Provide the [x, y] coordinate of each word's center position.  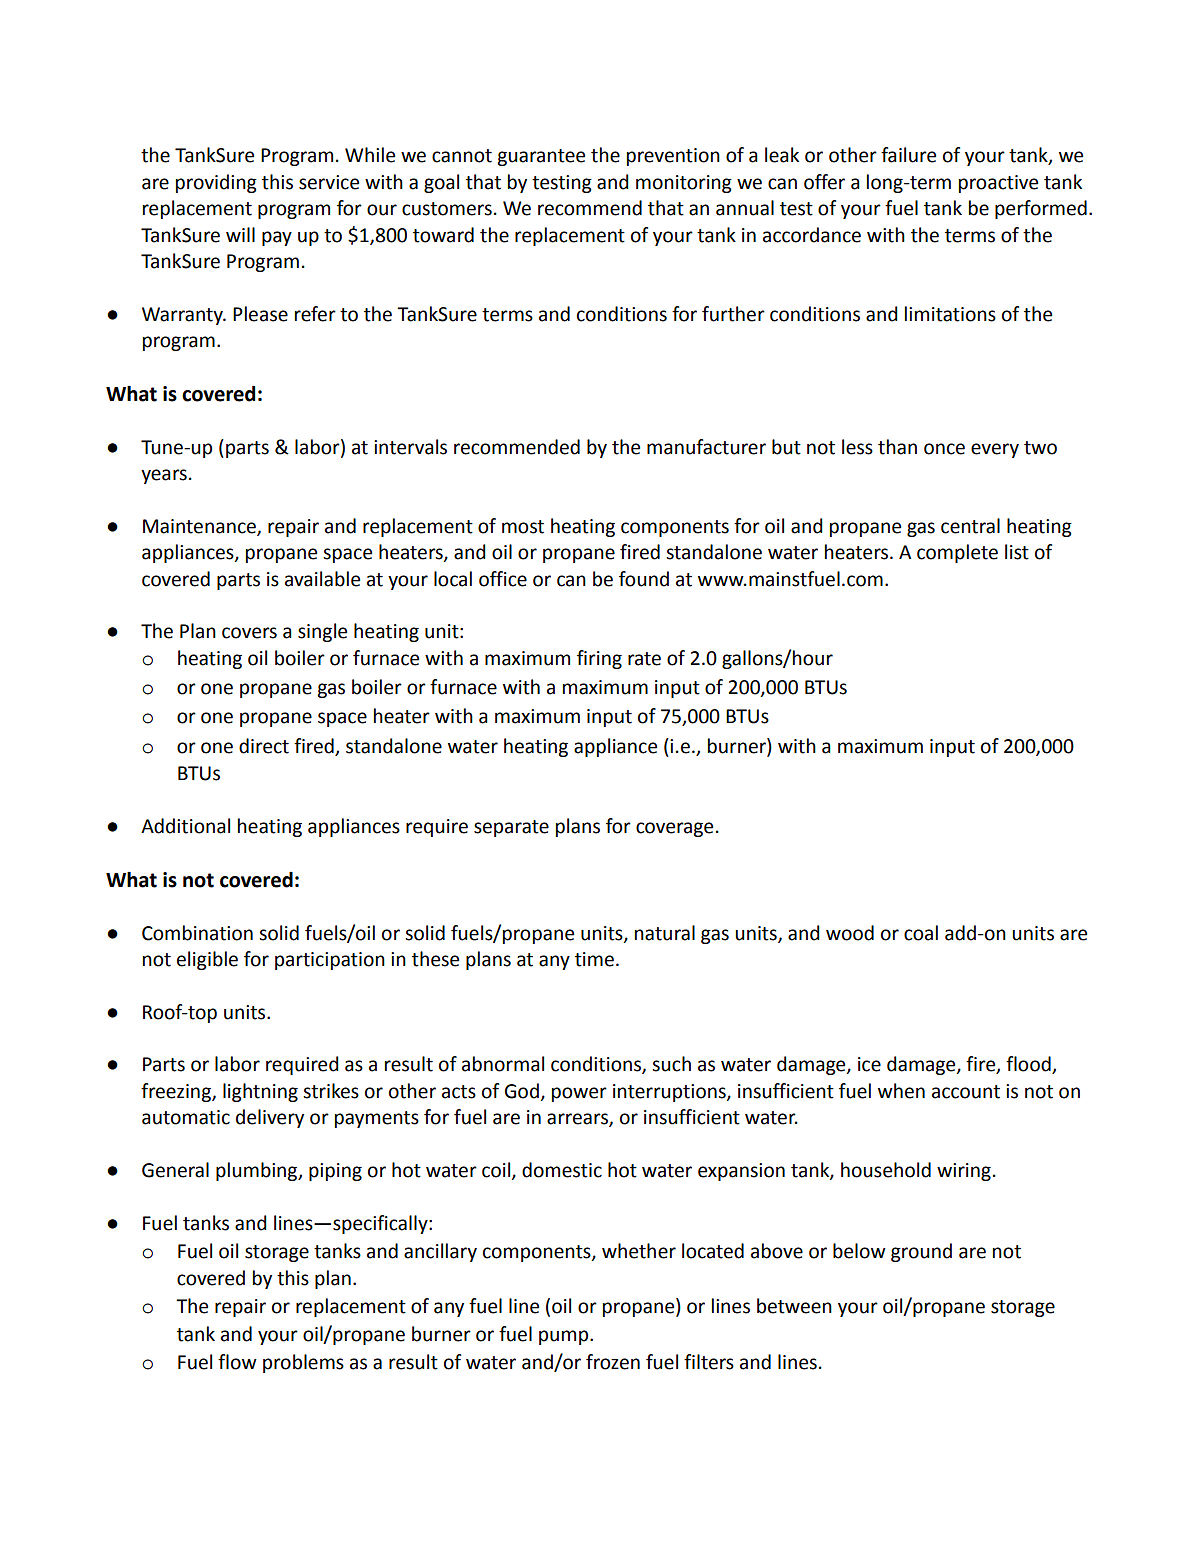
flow [237, 1362]
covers [249, 633]
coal [921, 933]
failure [908, 155]
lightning [260, 1092]
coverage [674, 829]
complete [957, 553]
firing [599, 659]
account [966, 1092]
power [579, 1094]
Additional [185, 826]
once [944, 449]
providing [216, 183]
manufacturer [706, 447]
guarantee [541, 157]
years [164, 476]
